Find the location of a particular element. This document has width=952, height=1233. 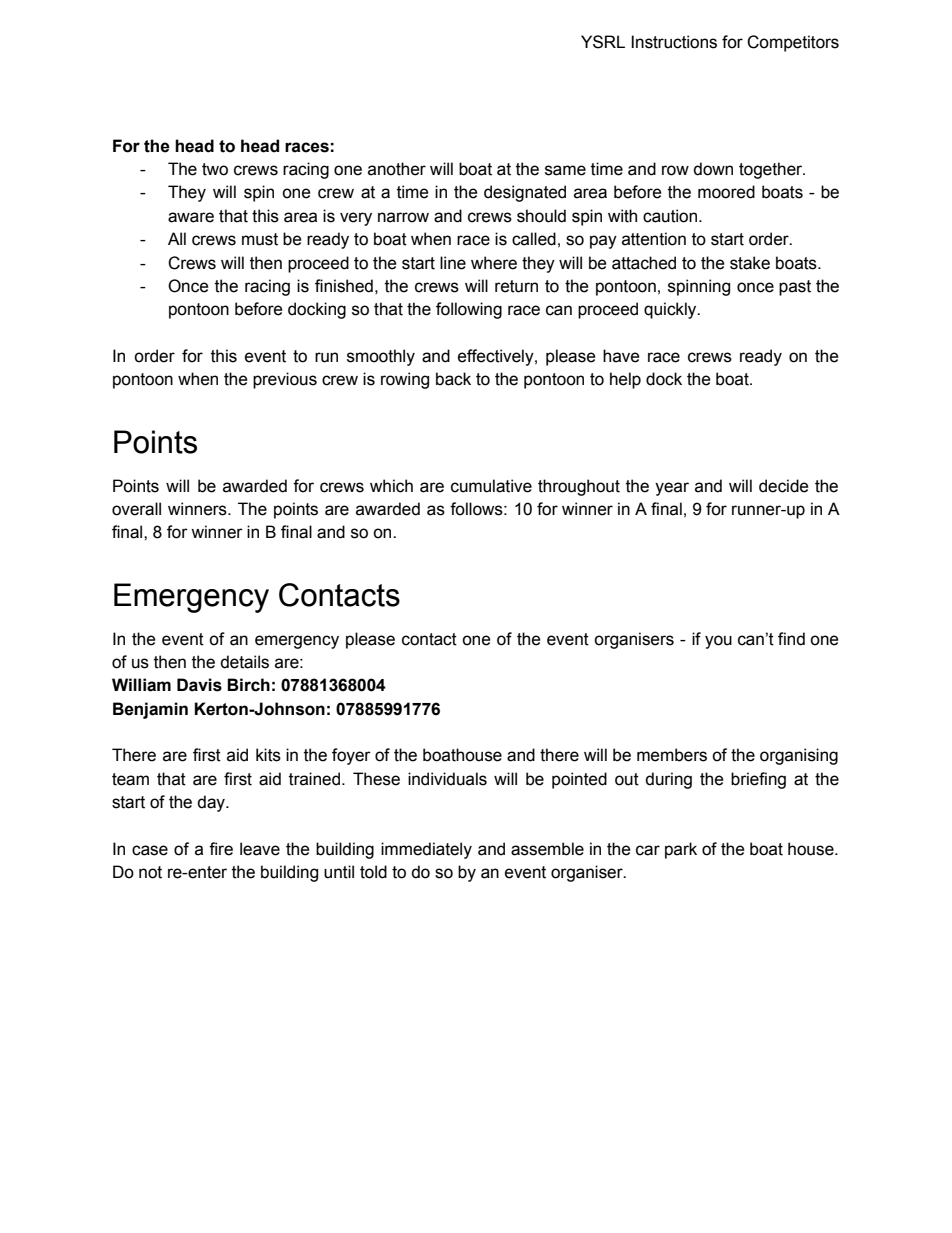

you is located at coordinates (718, 642).
